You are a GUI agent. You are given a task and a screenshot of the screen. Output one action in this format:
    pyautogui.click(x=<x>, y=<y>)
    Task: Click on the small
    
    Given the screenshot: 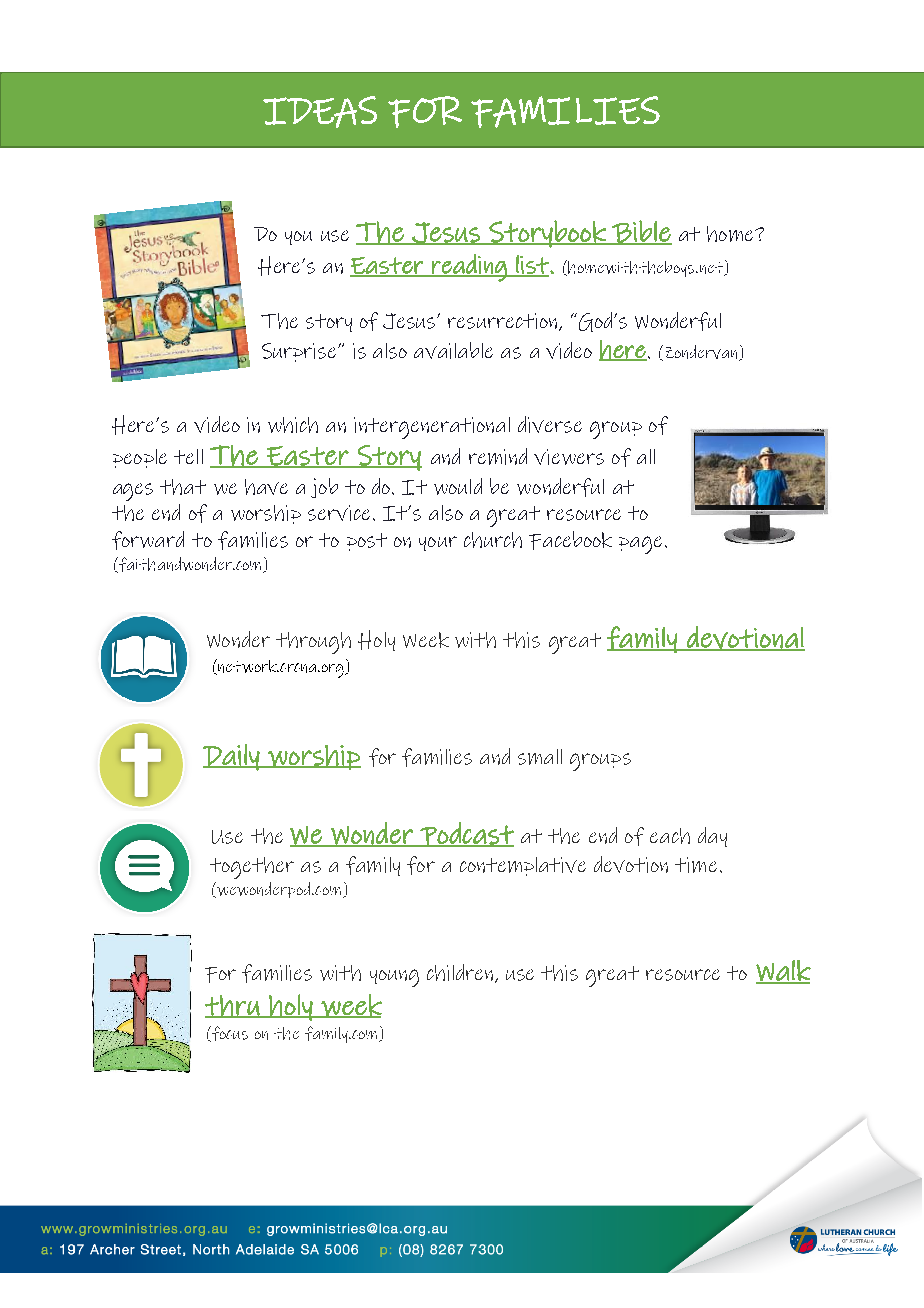 What is the action you would take?
    pyautogui.click(x=540, y=757)
